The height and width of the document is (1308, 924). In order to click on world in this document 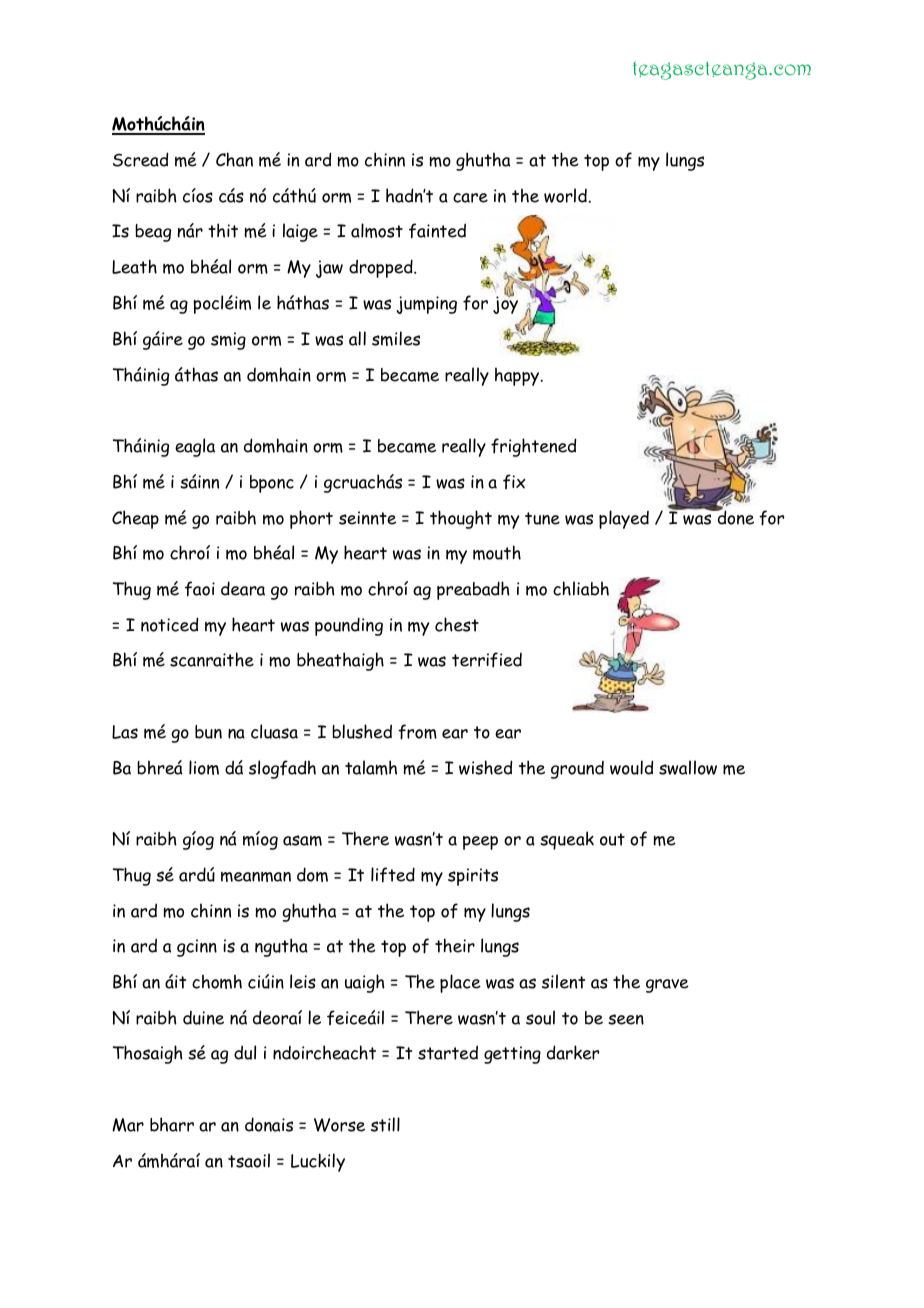, I will do `click(566, 195)`.
